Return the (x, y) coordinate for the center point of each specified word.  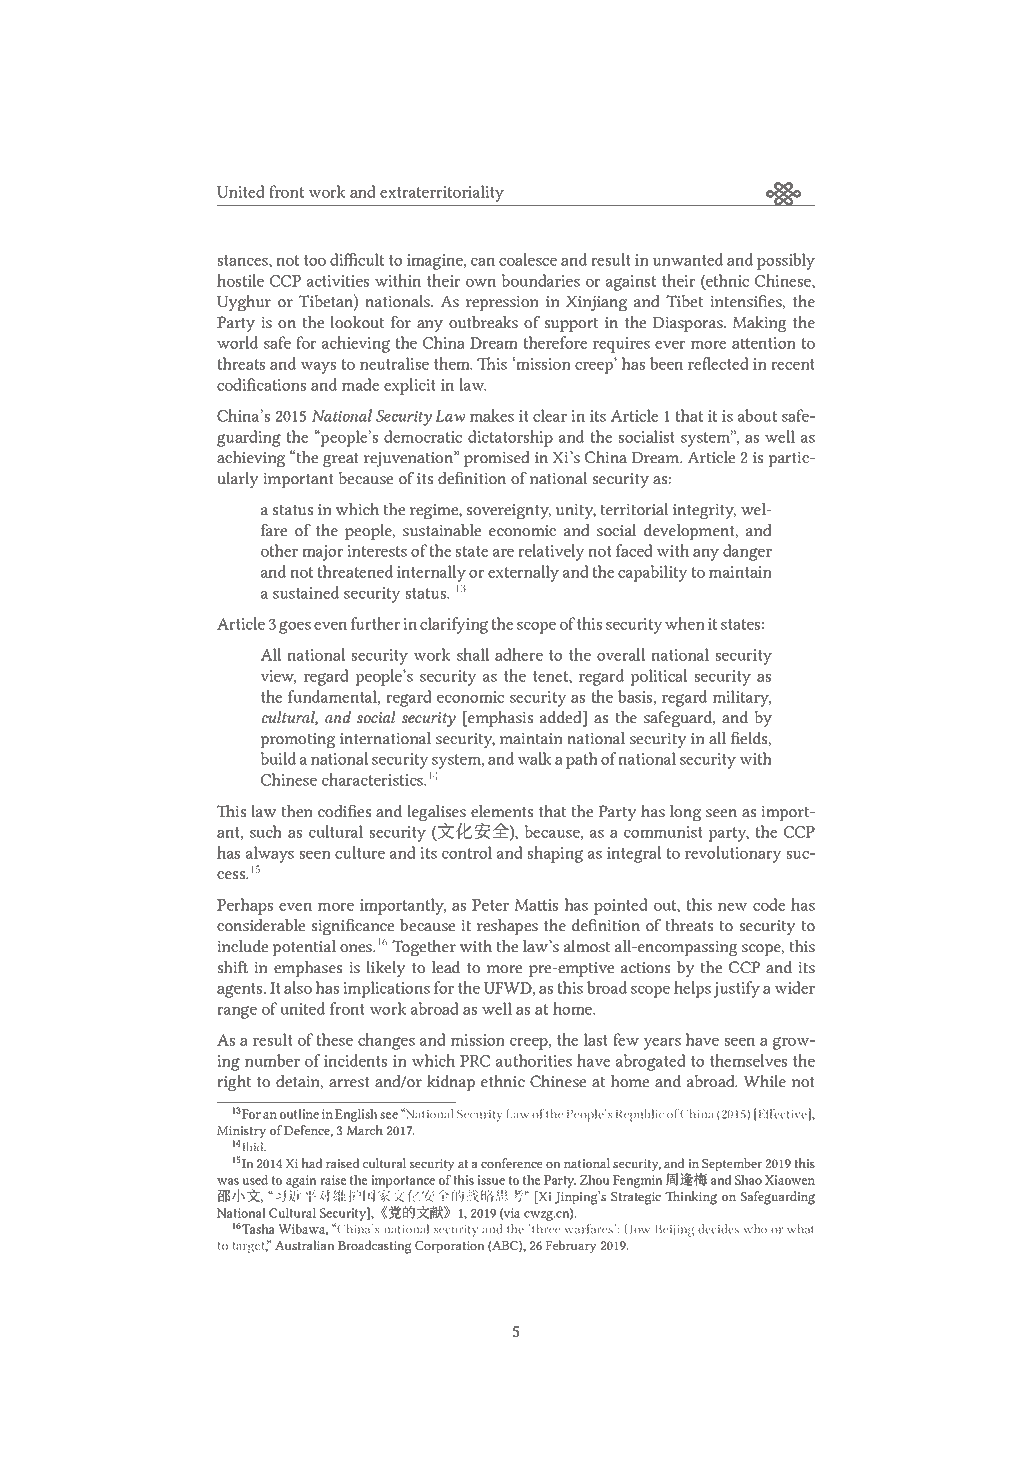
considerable (261, 925)
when (685, 623)
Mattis (536, 905)
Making (760, 324)
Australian (305, 1245)
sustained (306, 592)
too (315, 260)
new (733, 907)
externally (523, 573)
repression (502, 303)
